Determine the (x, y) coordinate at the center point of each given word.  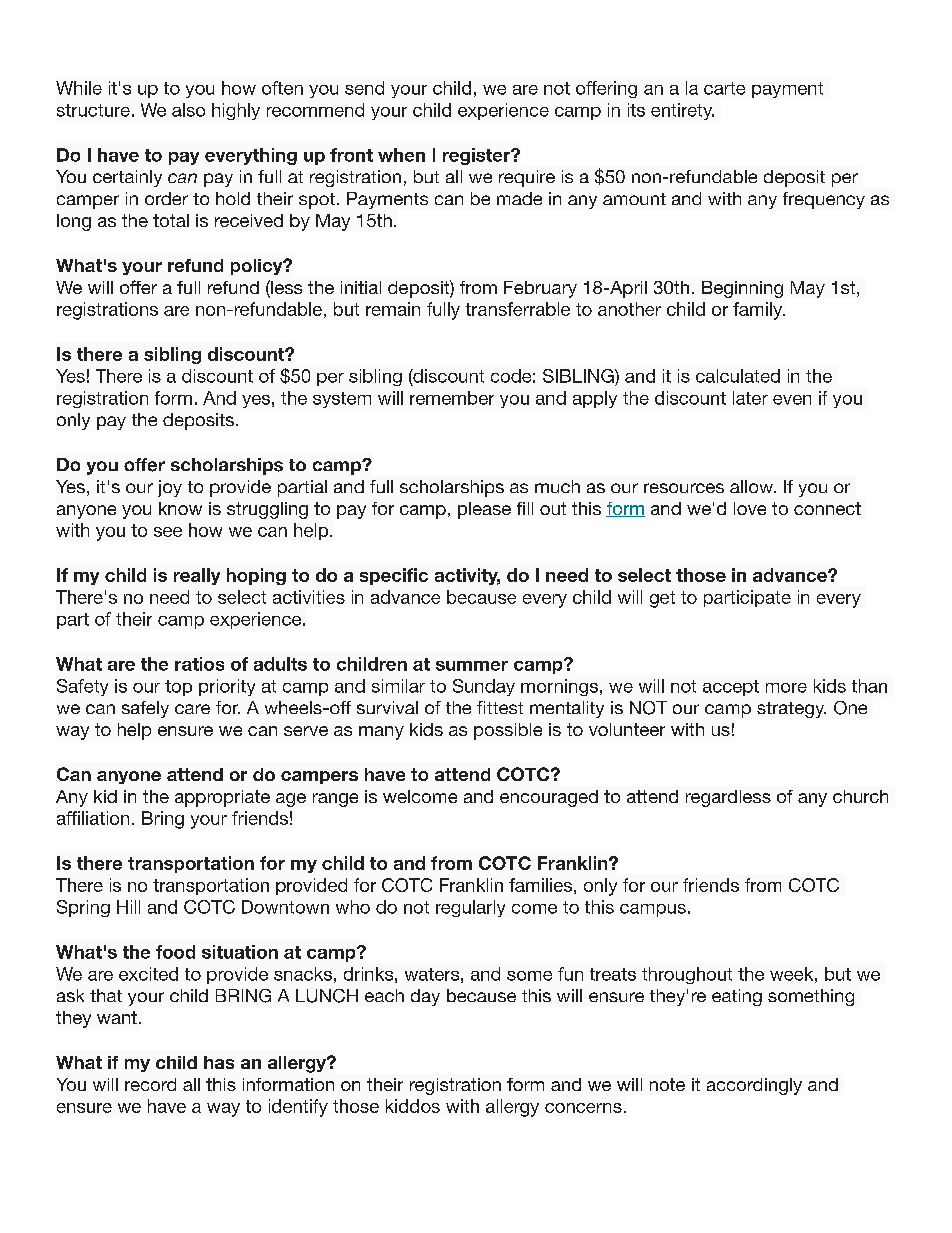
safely (145, 709)
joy (170, 488)
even (792, 400)
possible (508, 731)
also (188, 110)
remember (452, 398)
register (478, 156)
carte (724, 88)
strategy (791, 710)
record (150, 1084)
